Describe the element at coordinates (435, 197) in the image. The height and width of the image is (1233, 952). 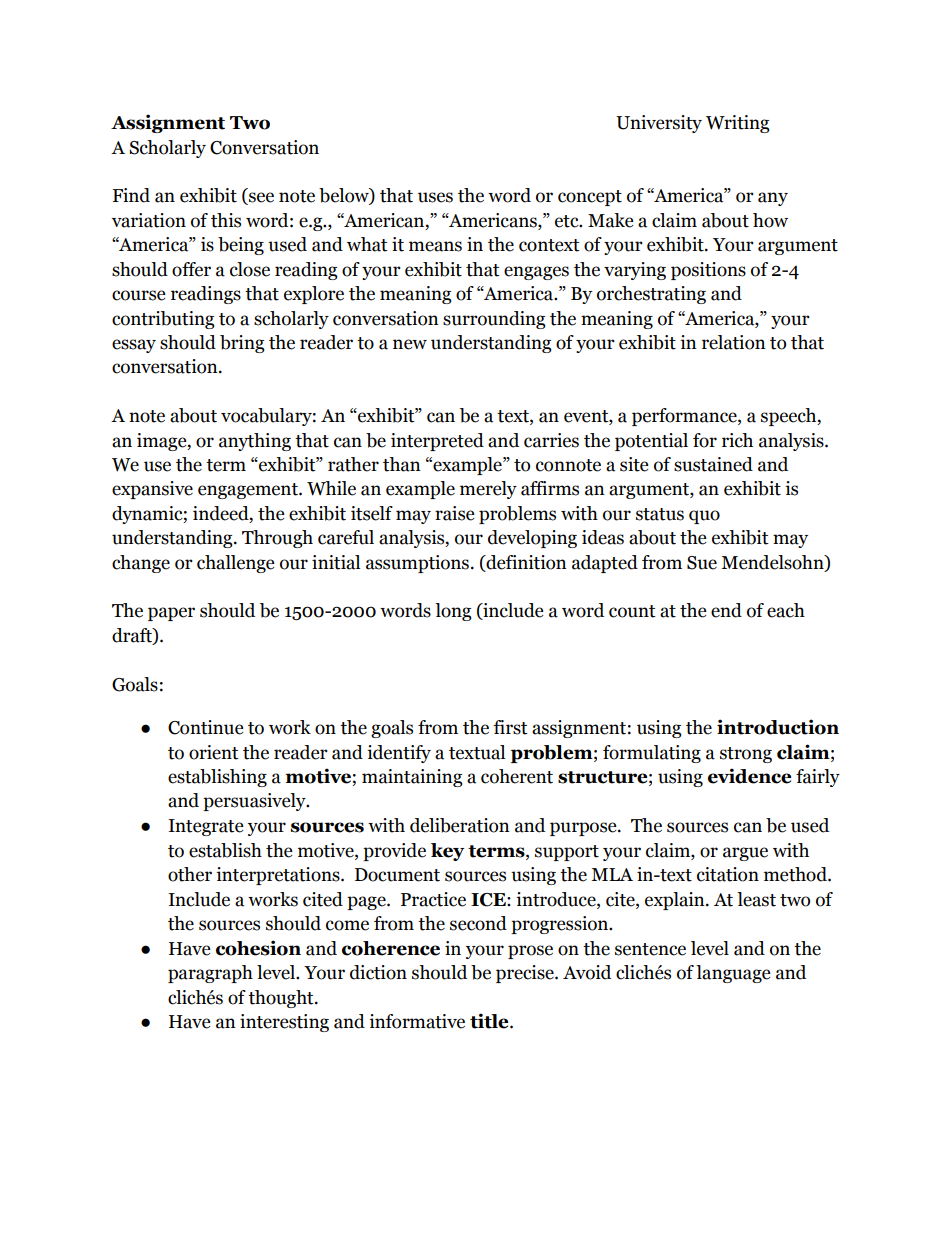
I see `uses` at that location.
